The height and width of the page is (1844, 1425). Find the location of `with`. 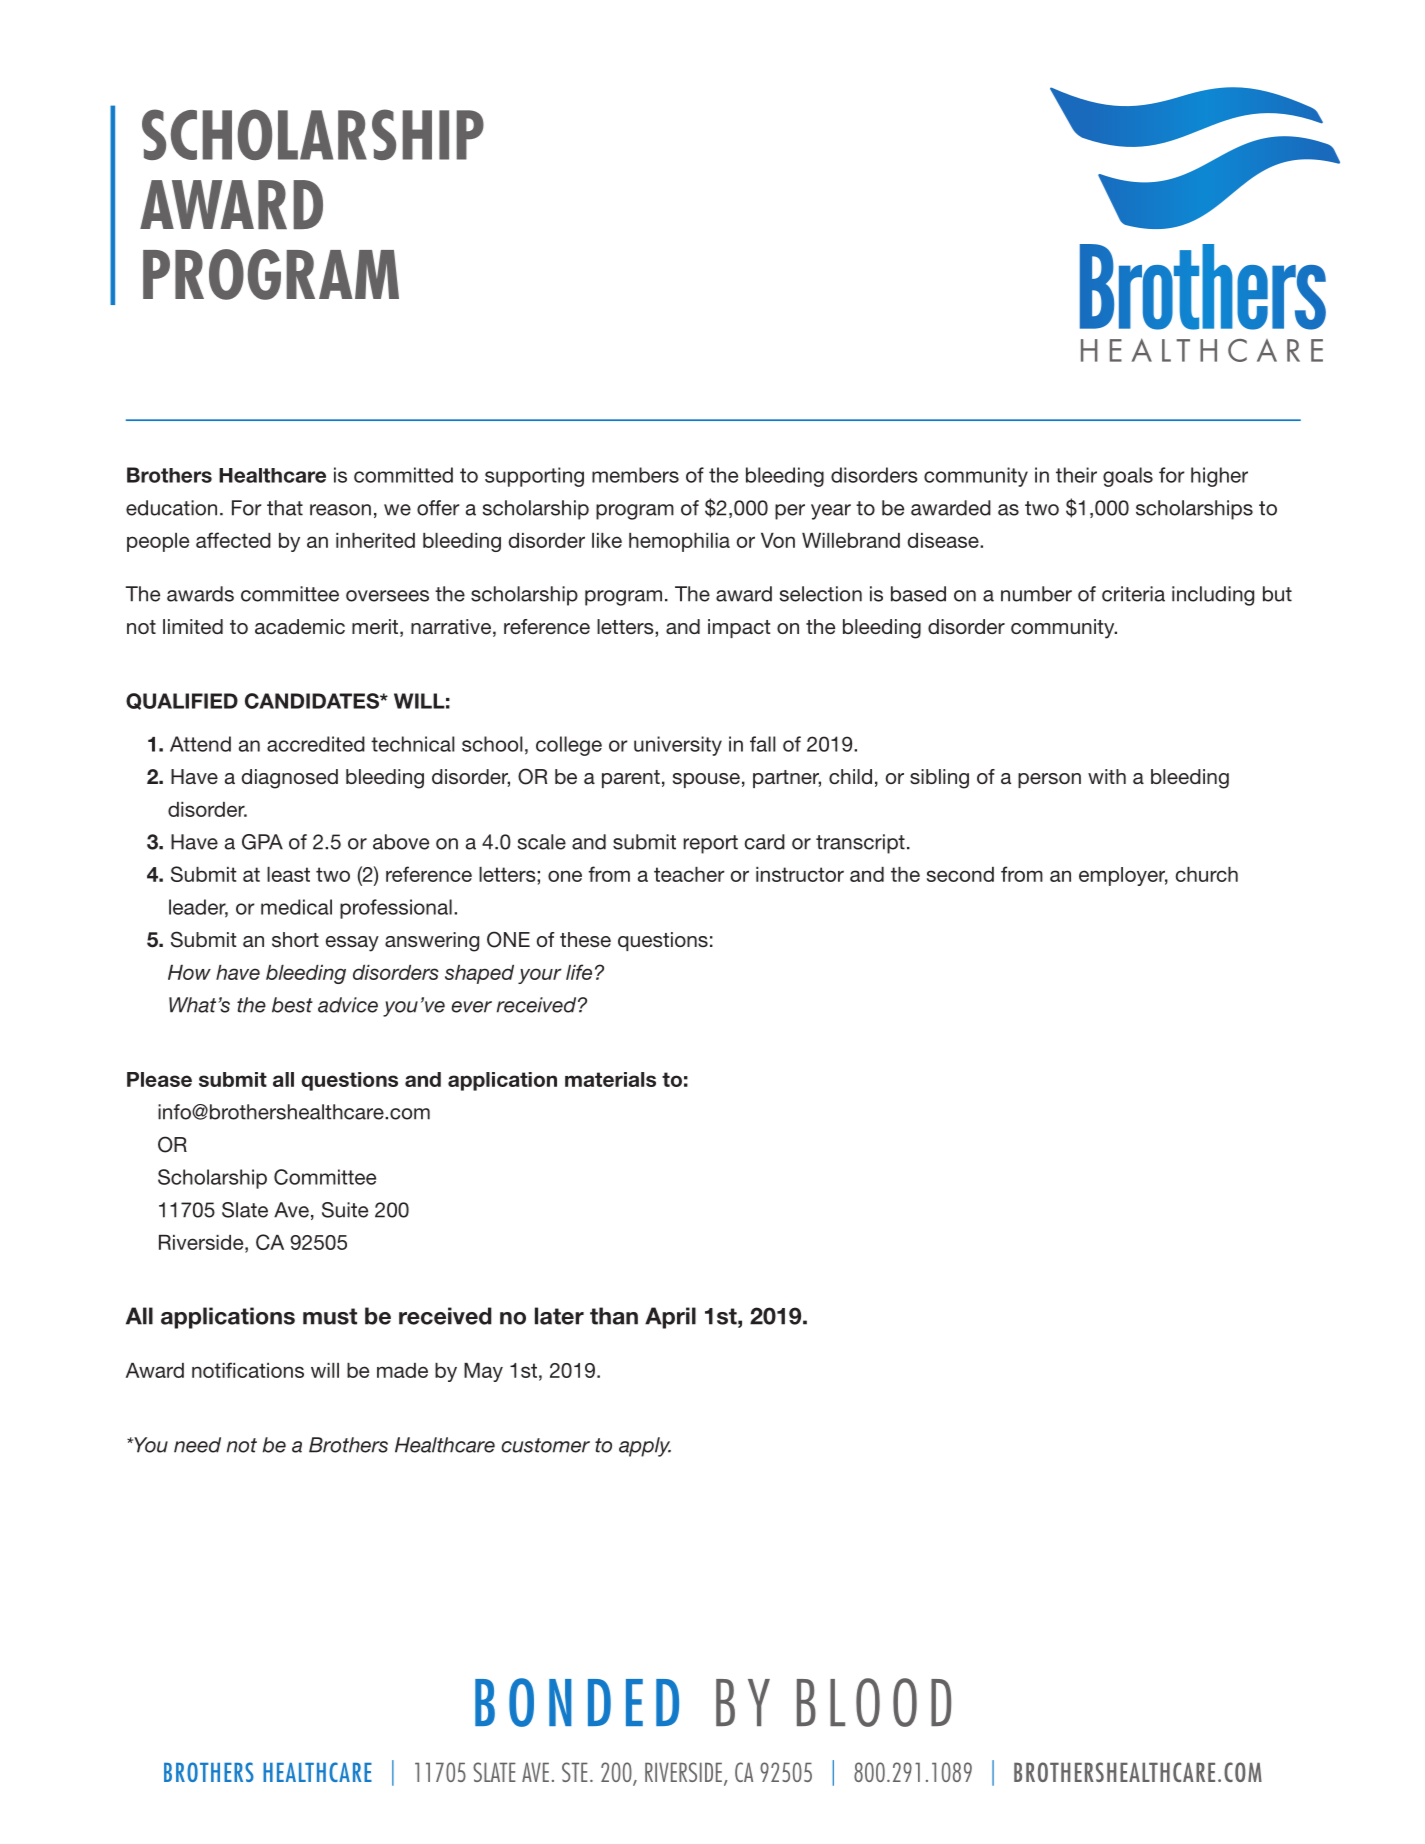

with is located at coordinates (1107, 776).
